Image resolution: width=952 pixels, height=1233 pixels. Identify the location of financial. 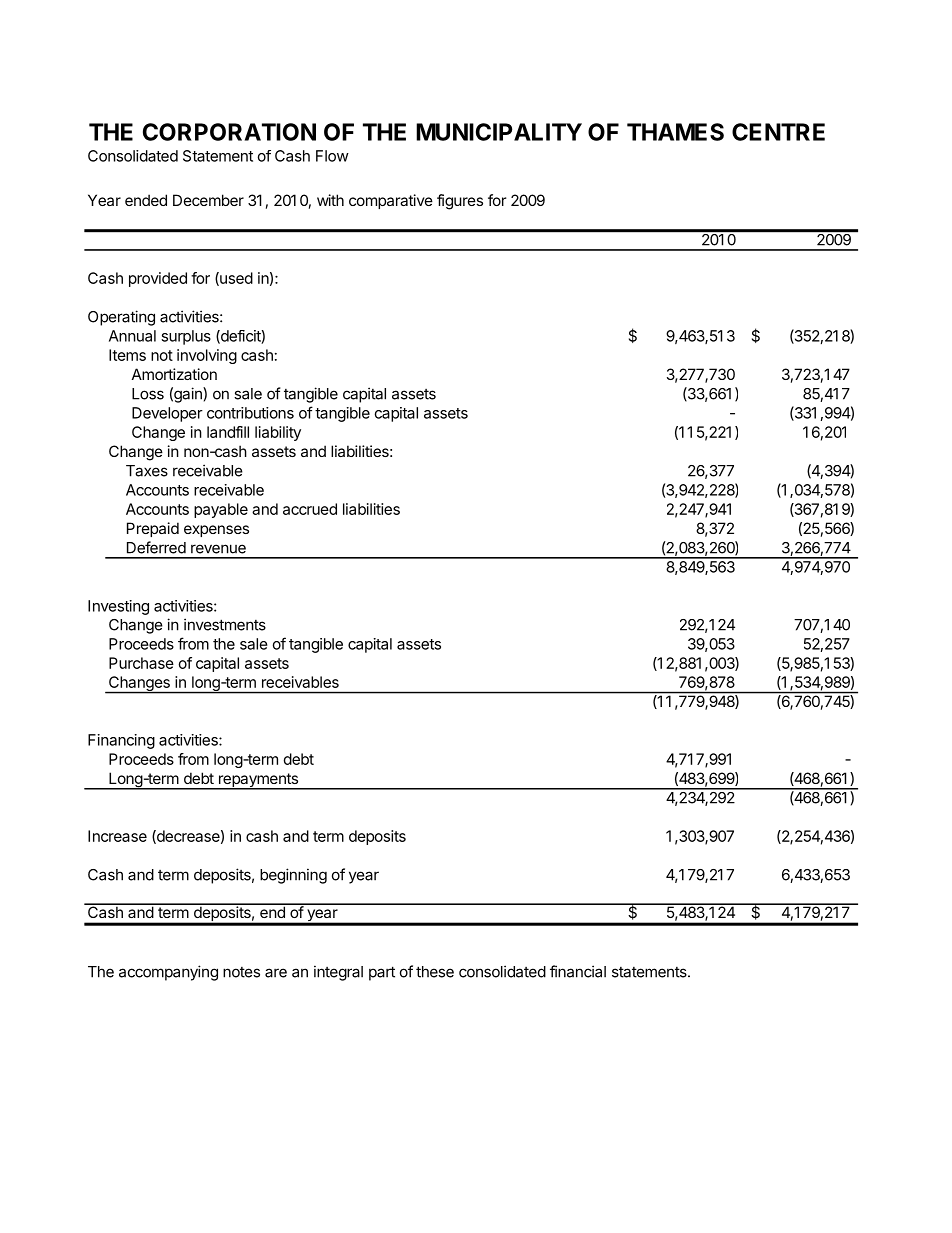
(578, 971).
